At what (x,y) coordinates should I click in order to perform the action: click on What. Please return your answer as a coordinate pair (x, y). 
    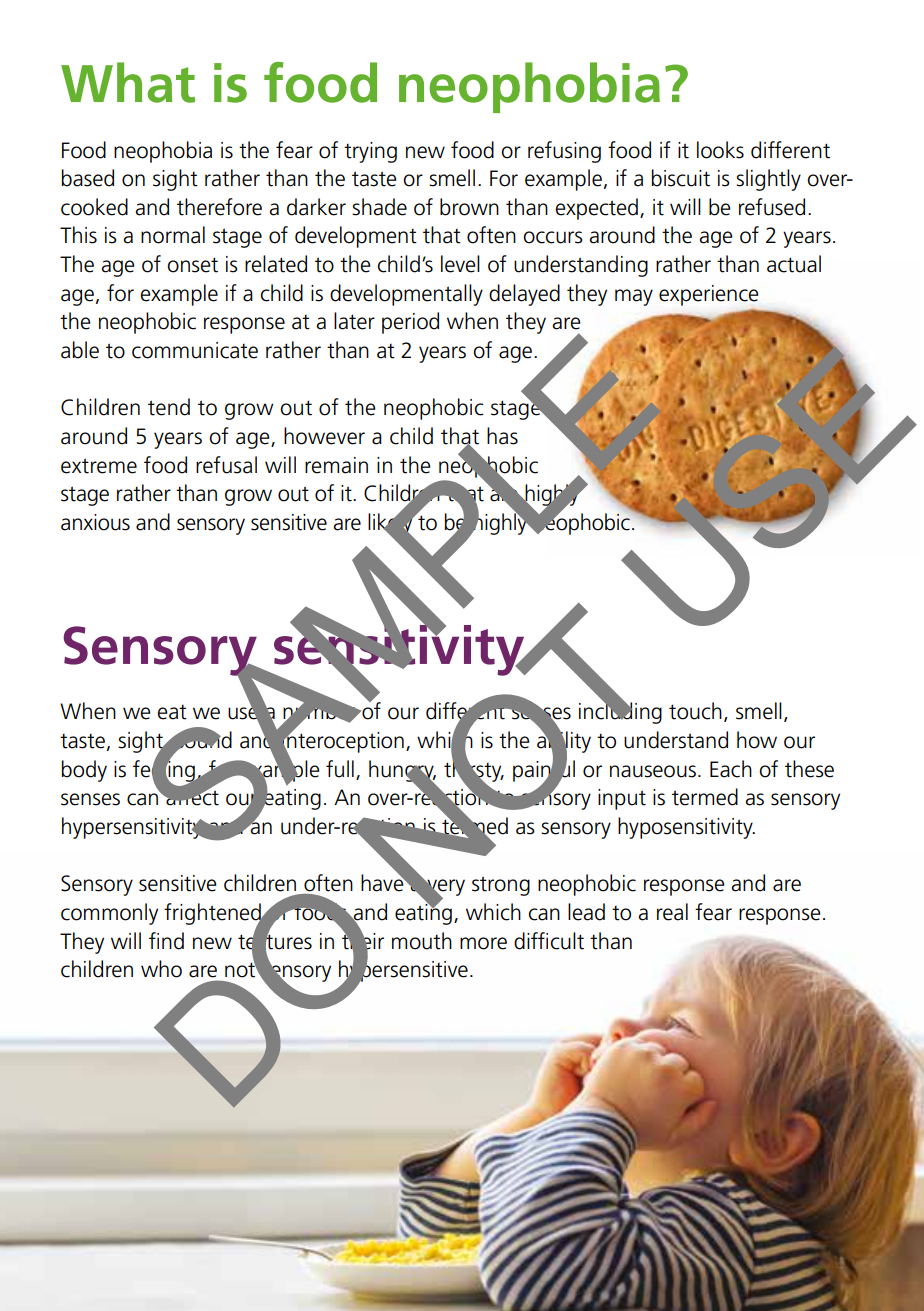
    Looking at the image, I should click on (128, 82).
